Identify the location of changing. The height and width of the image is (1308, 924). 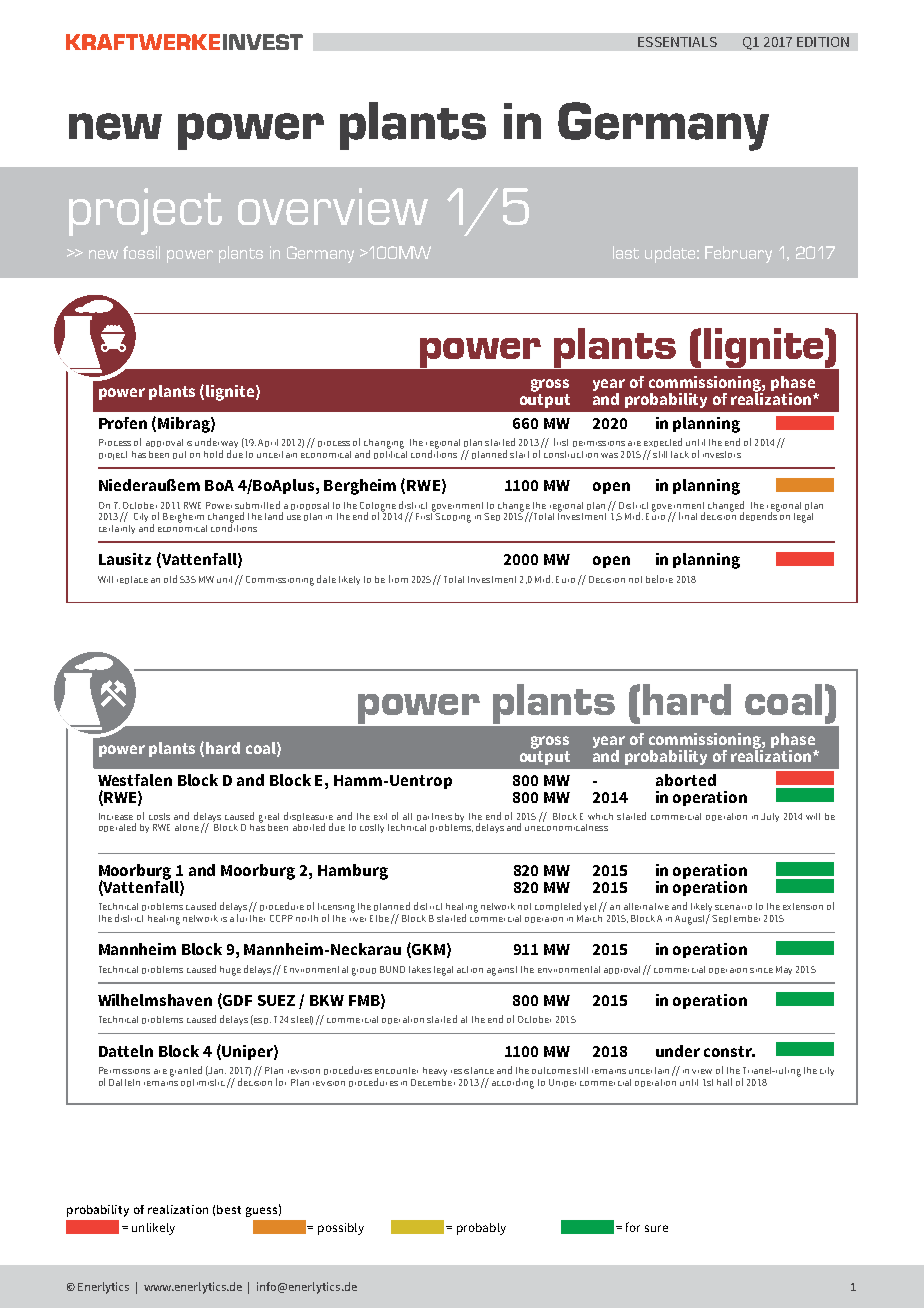
(384, 445).
